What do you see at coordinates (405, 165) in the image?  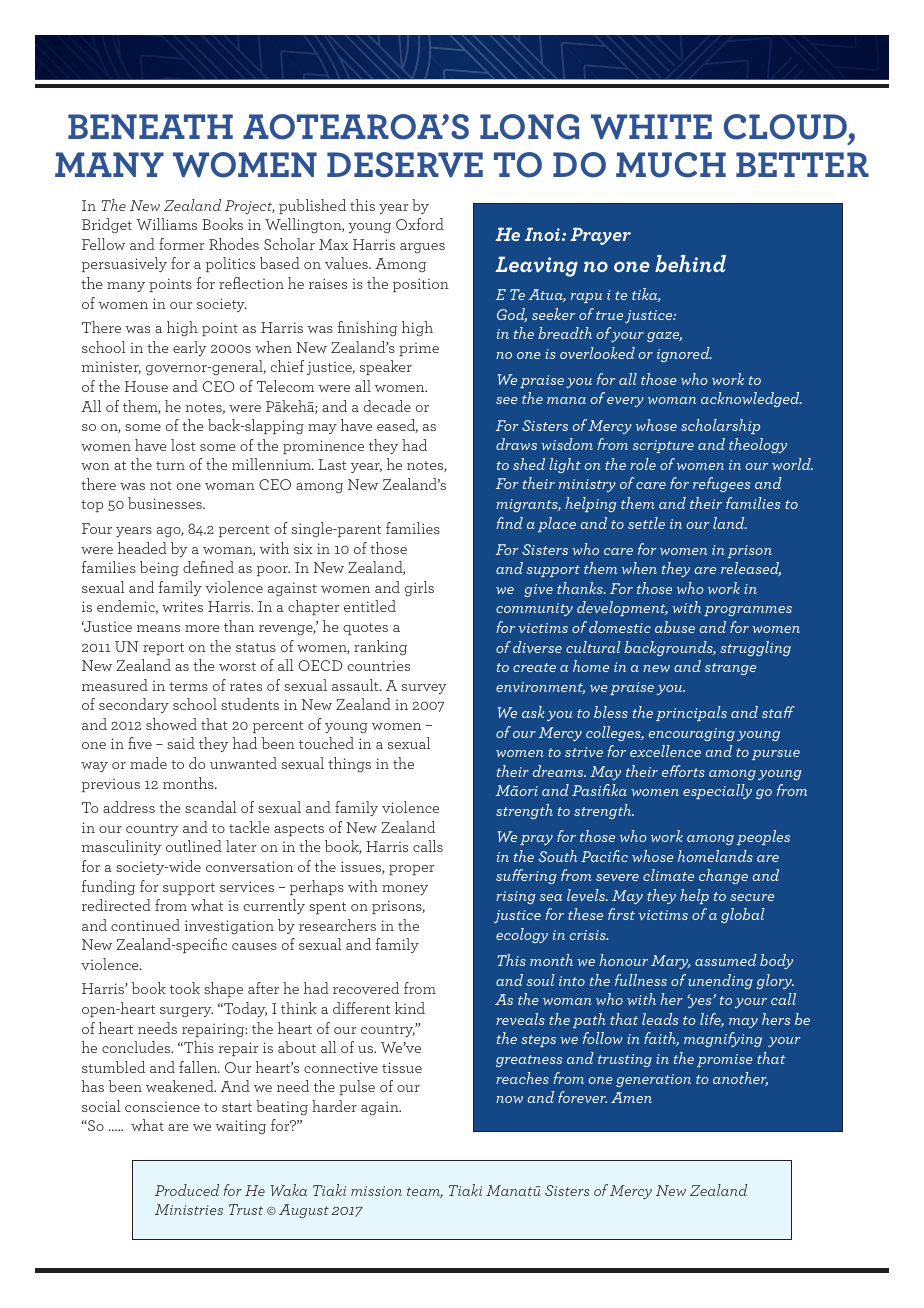 I see `DESERVE` at bounding box center [405, 165].
